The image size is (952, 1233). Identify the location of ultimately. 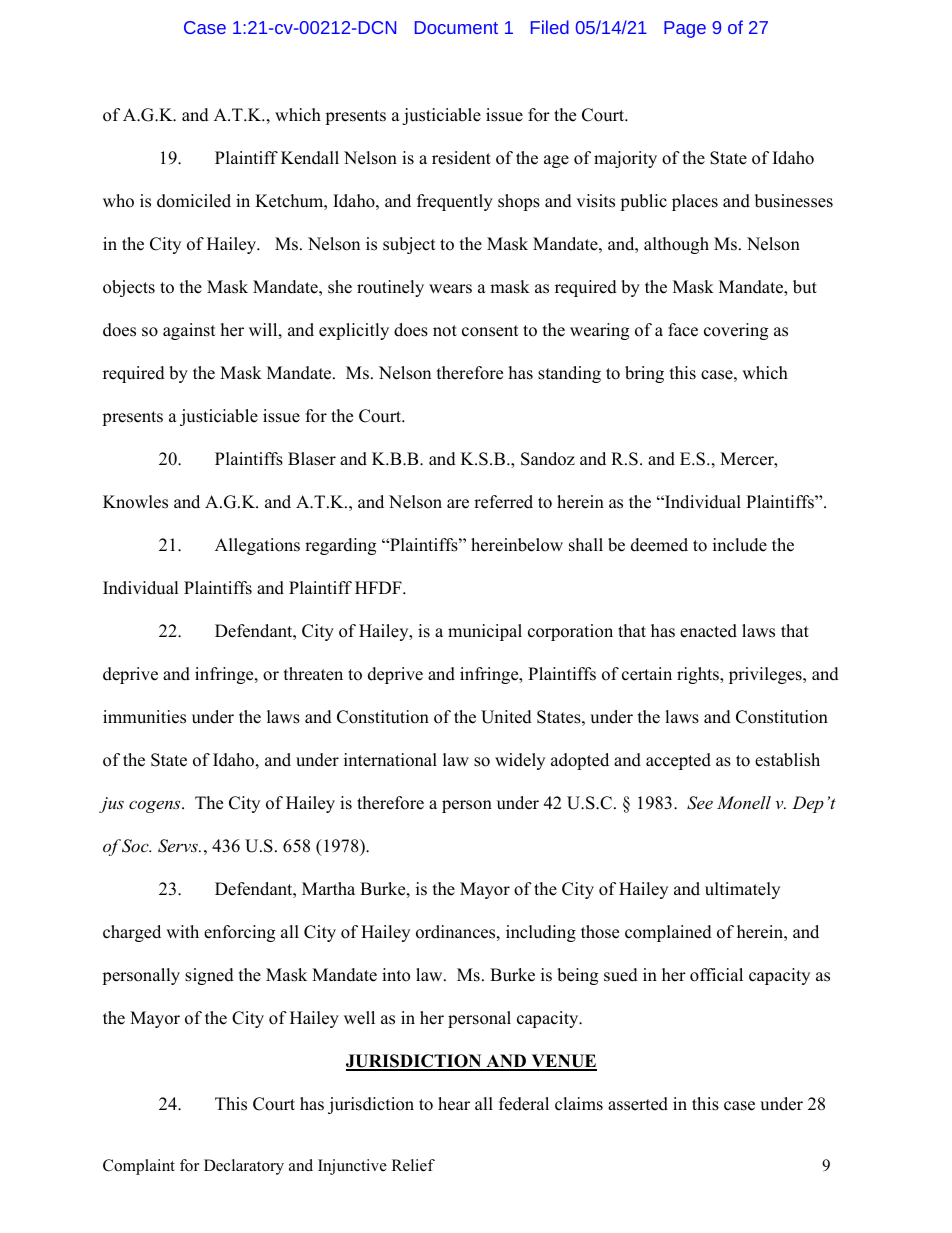
(742, 890).
